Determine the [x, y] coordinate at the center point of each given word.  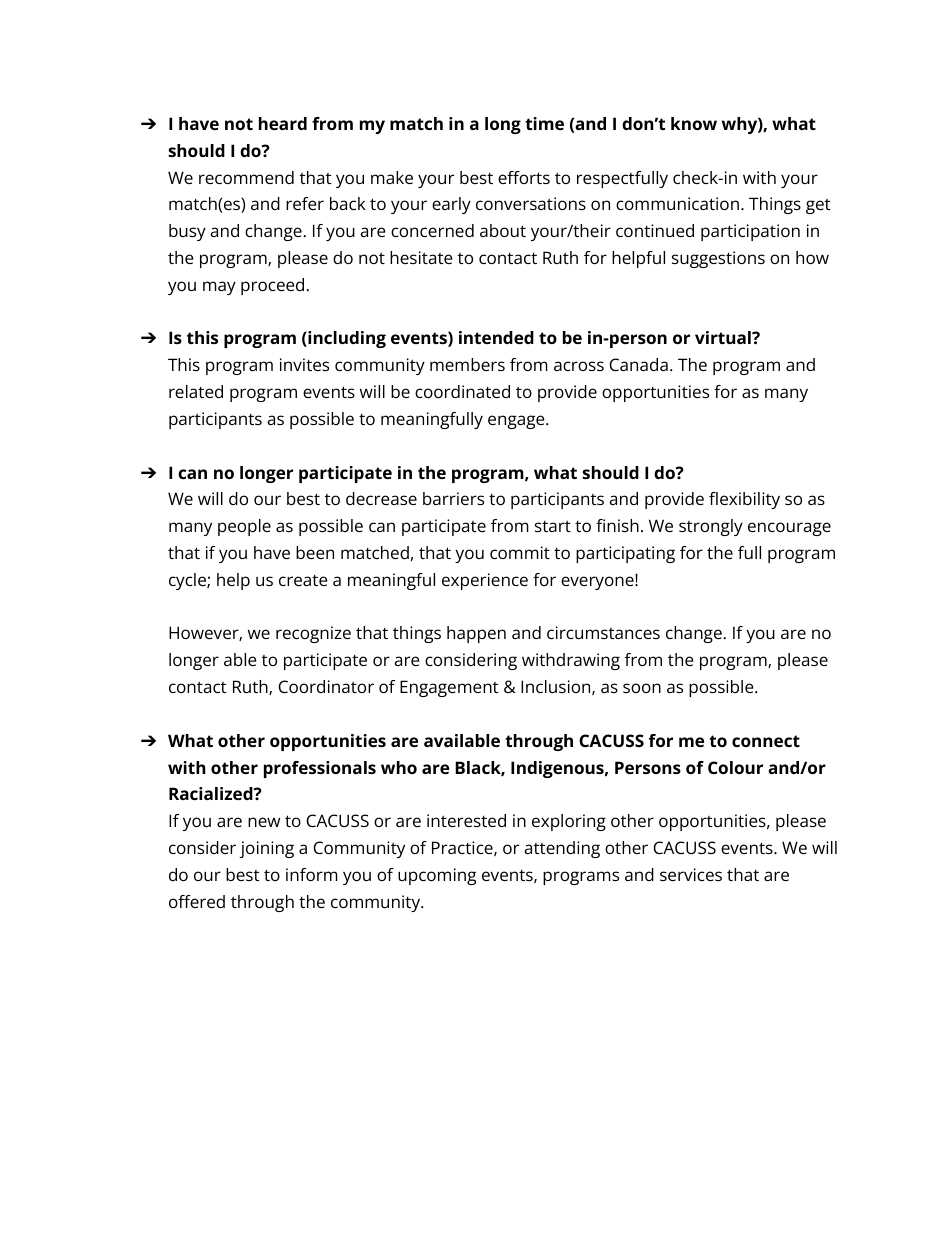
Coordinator [326, 686]
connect [766, 741]
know [694, 123]
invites [304, 364]
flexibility [744, 500]
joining [267, 849]
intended [496, 337]
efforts [524, 177]
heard [283, 123]
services [691, 874]
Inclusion [557, 687]
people [244, 527]
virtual [724, 337]
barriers [453, 498]
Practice [463, 848]
